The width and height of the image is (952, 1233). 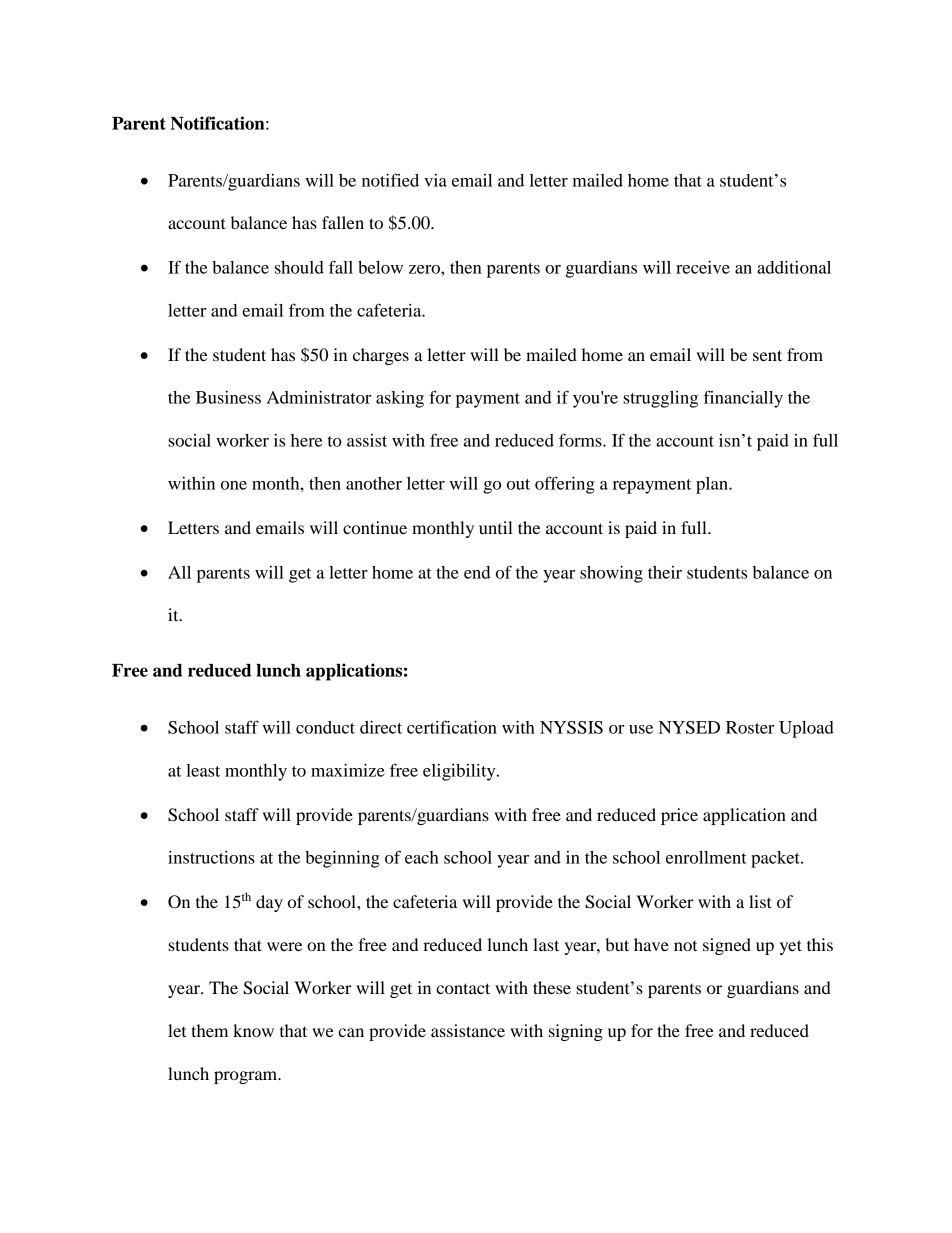 I want to click on know, so click(x=253, y=1030).
